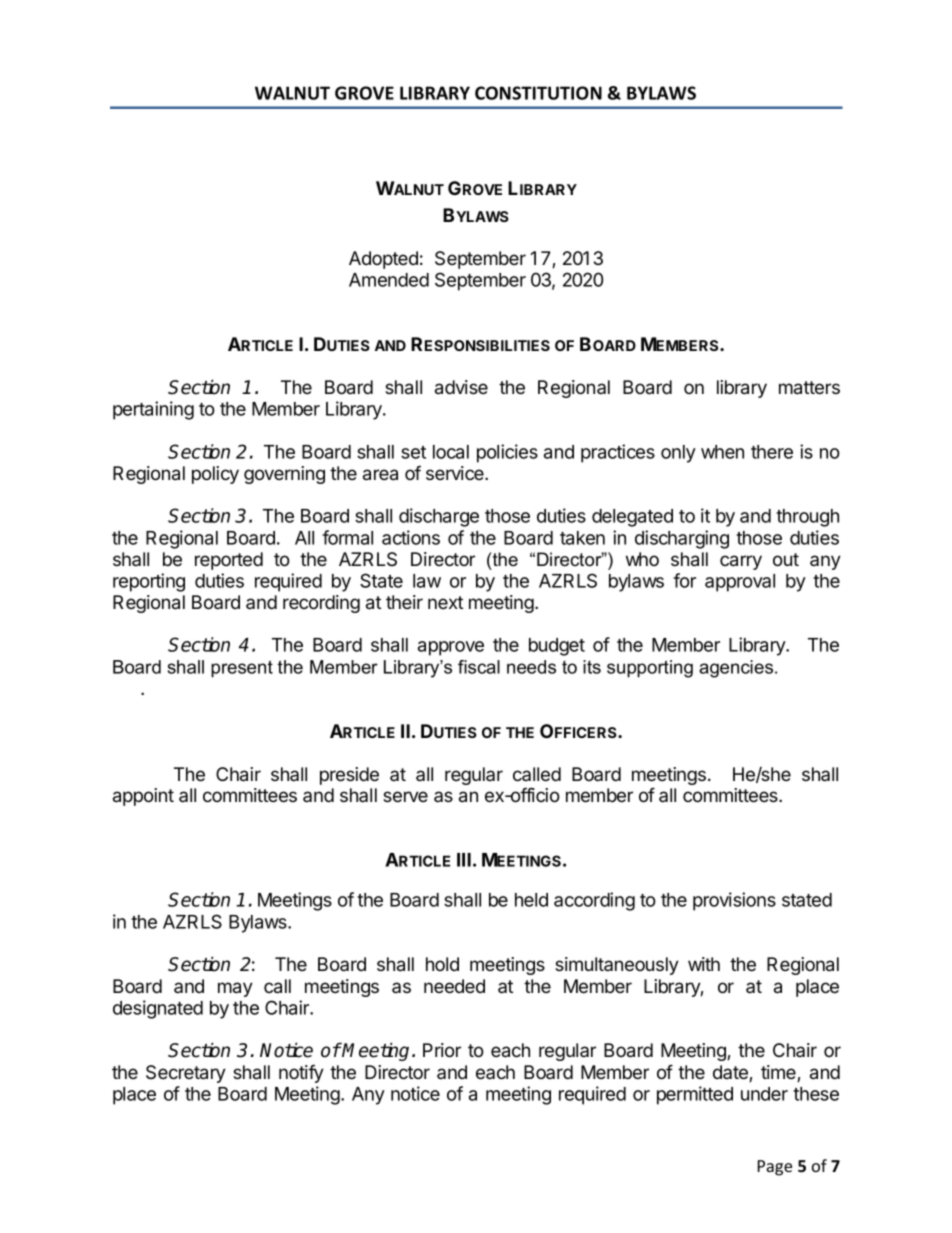  What do you see at coordinates (383, 260) in the page?
I see `Adopted` at bounding box center [383, 260].
